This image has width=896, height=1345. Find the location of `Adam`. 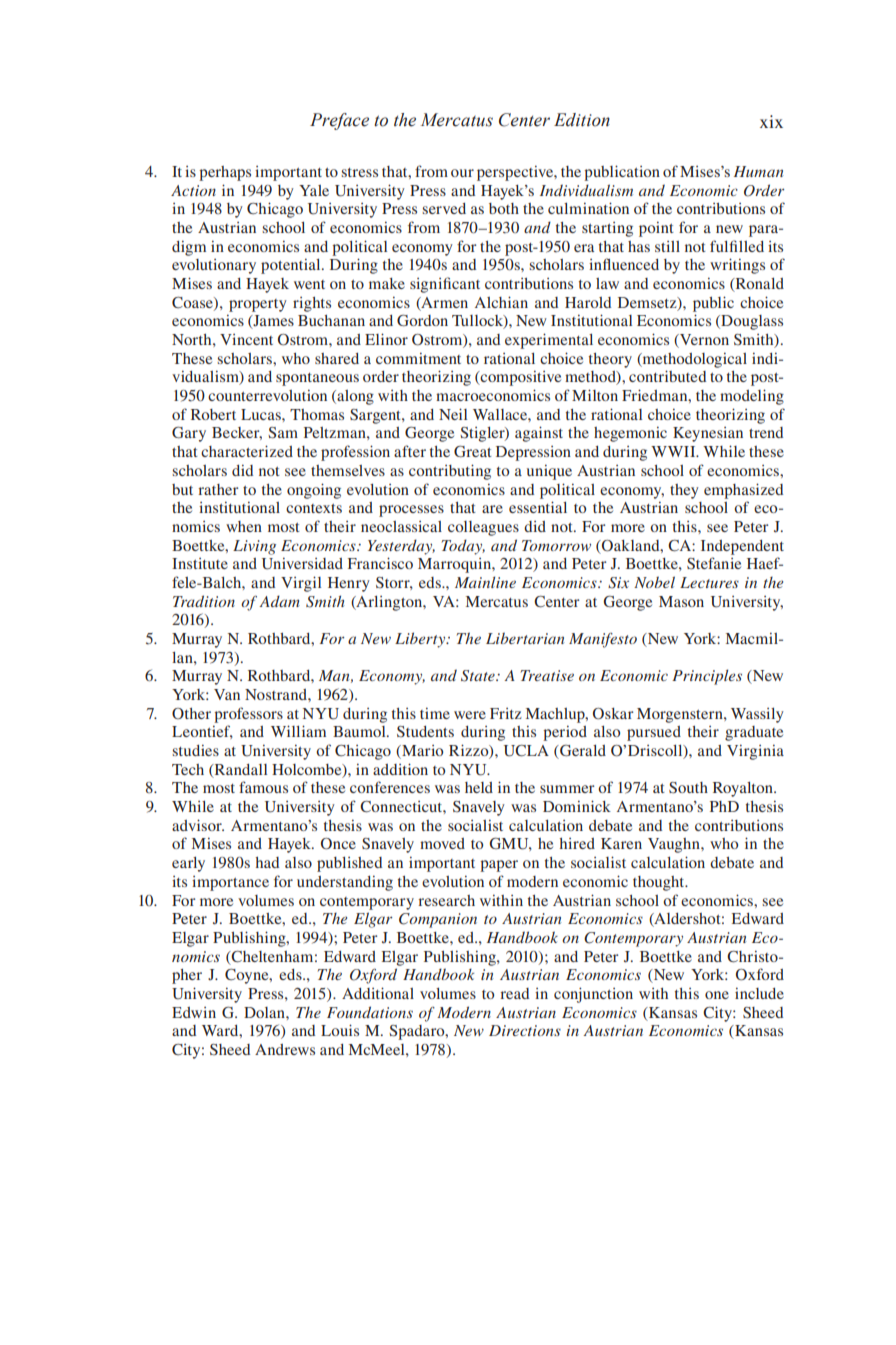

Adam is located at coordinates (279, 601).
